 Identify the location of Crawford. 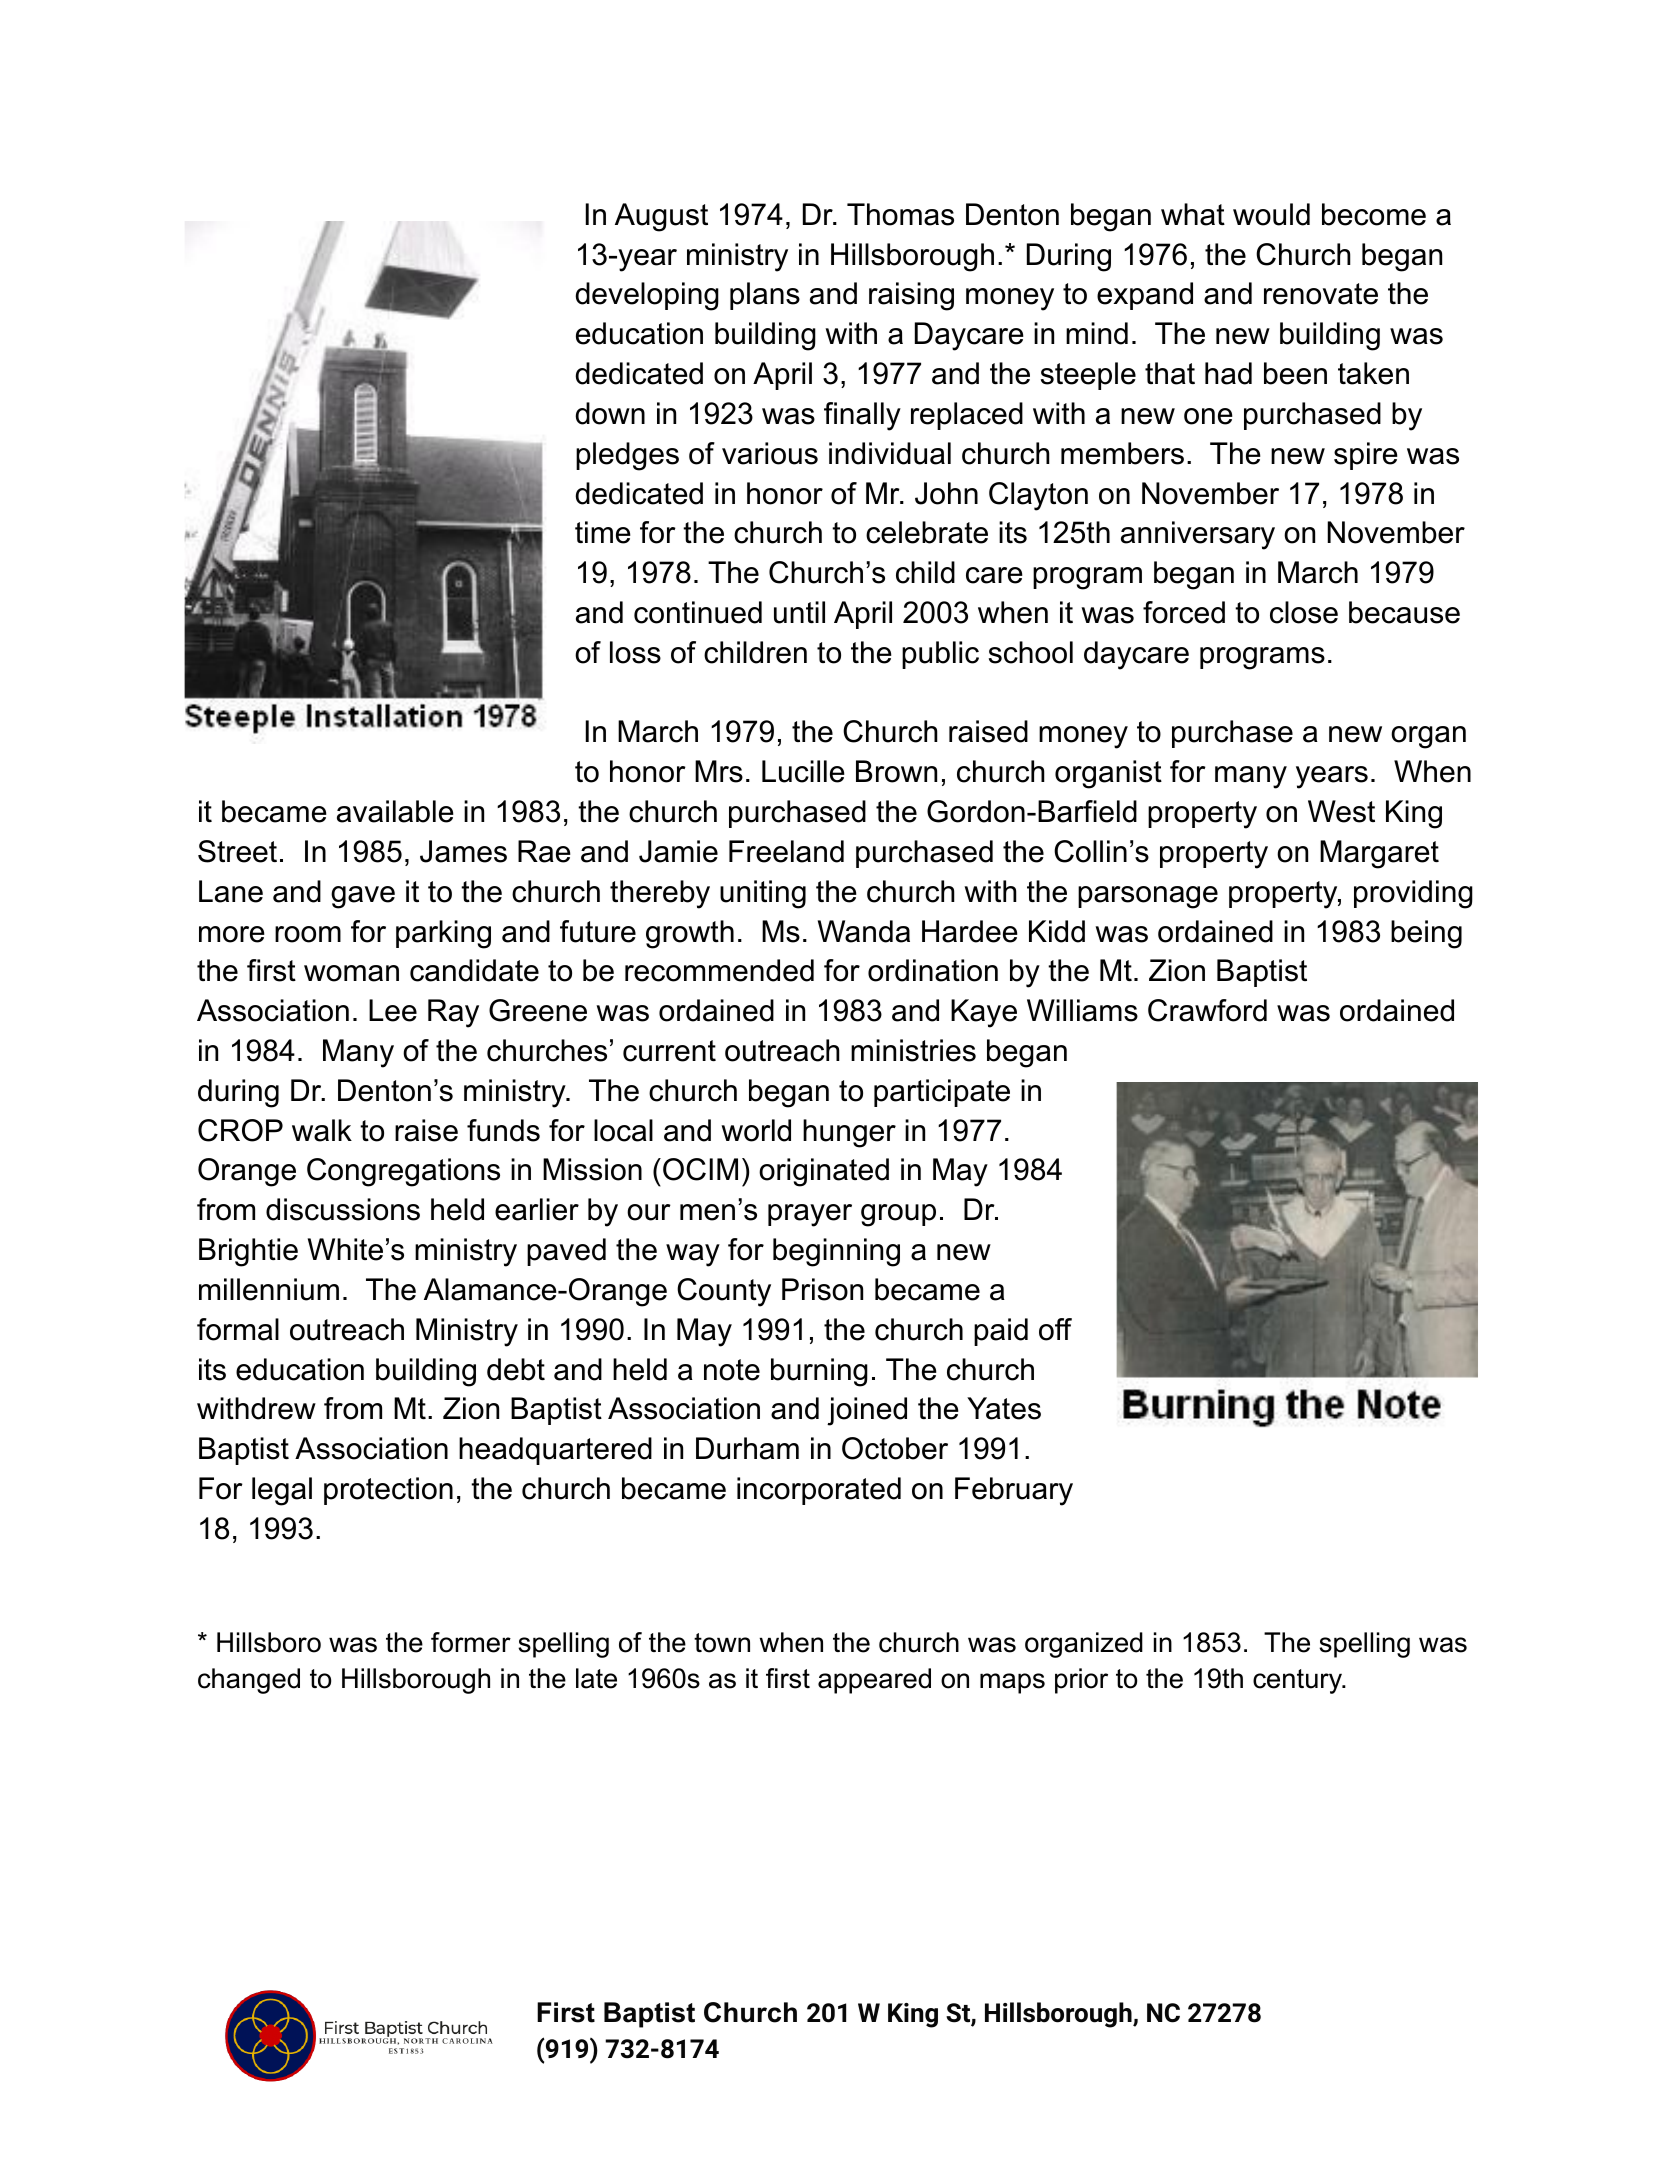
(1207, 1010).
